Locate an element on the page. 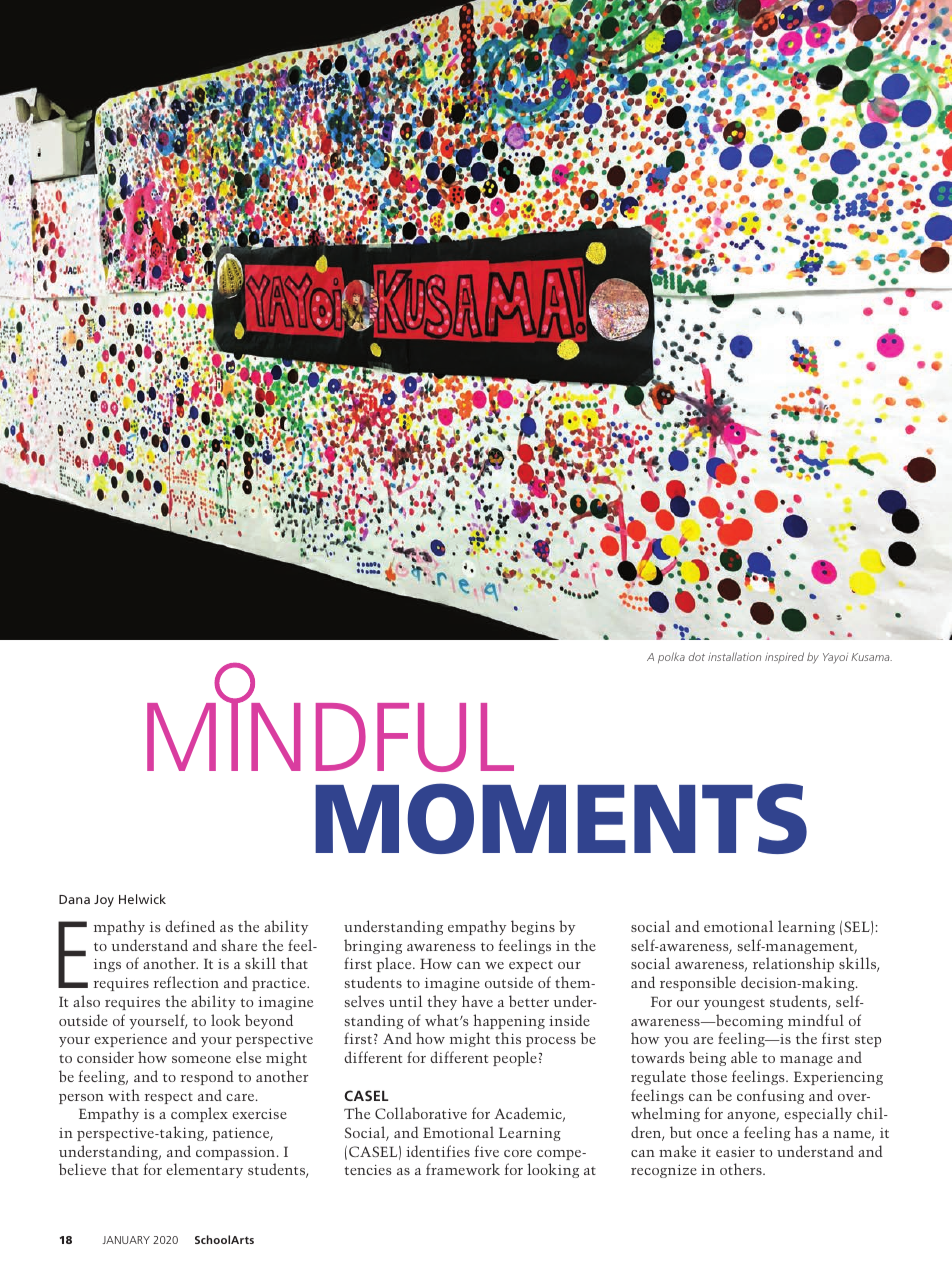  expect is located at coordinates (531, 966).
